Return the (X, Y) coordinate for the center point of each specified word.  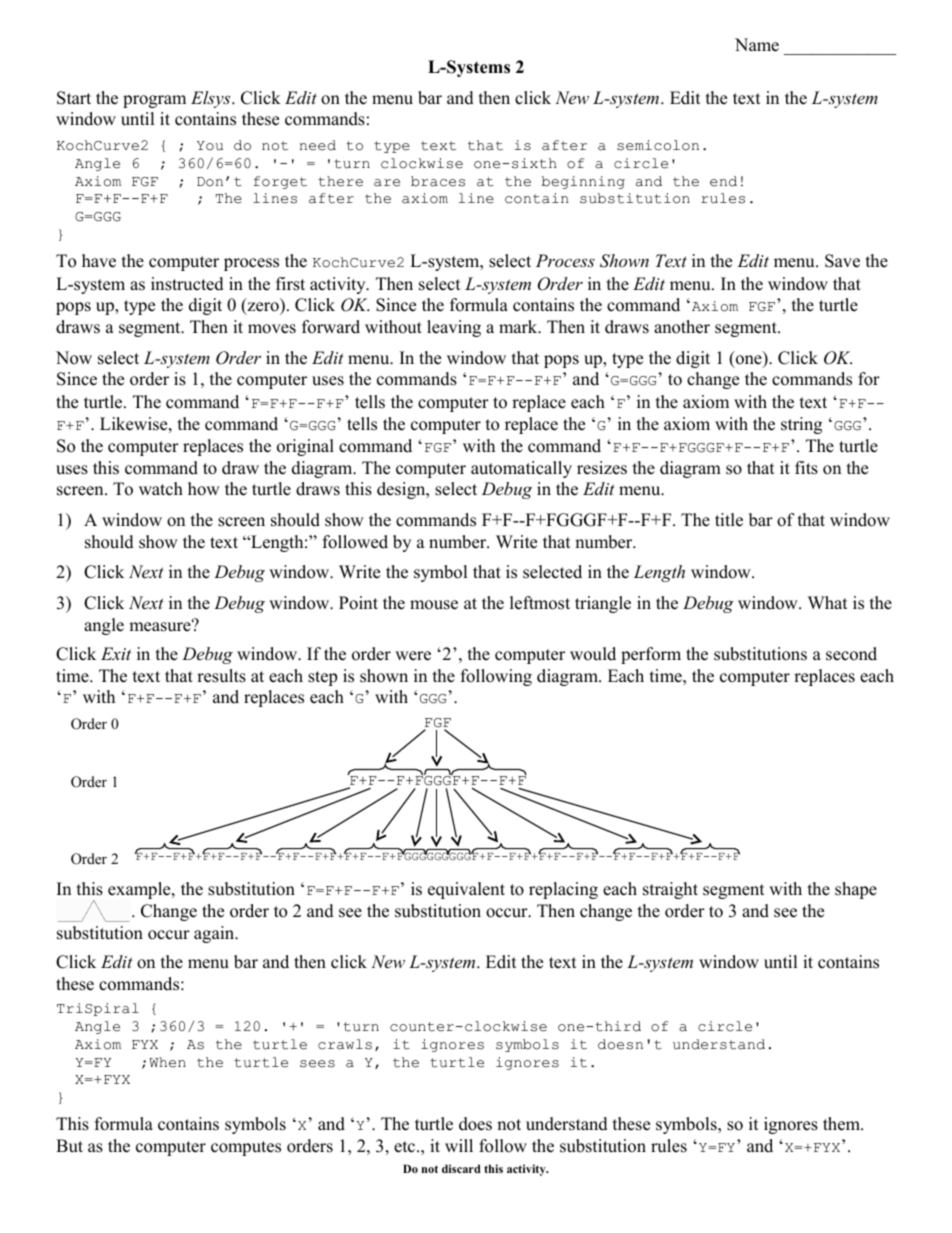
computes (246, 1148)
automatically (521, 469)
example (140, 890)
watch (161, 489)
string (801, 425)
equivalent (466, 890)
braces (438, 181)
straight (670, 890)
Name (757, 45)
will (459, 1145)
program (154, 101)
